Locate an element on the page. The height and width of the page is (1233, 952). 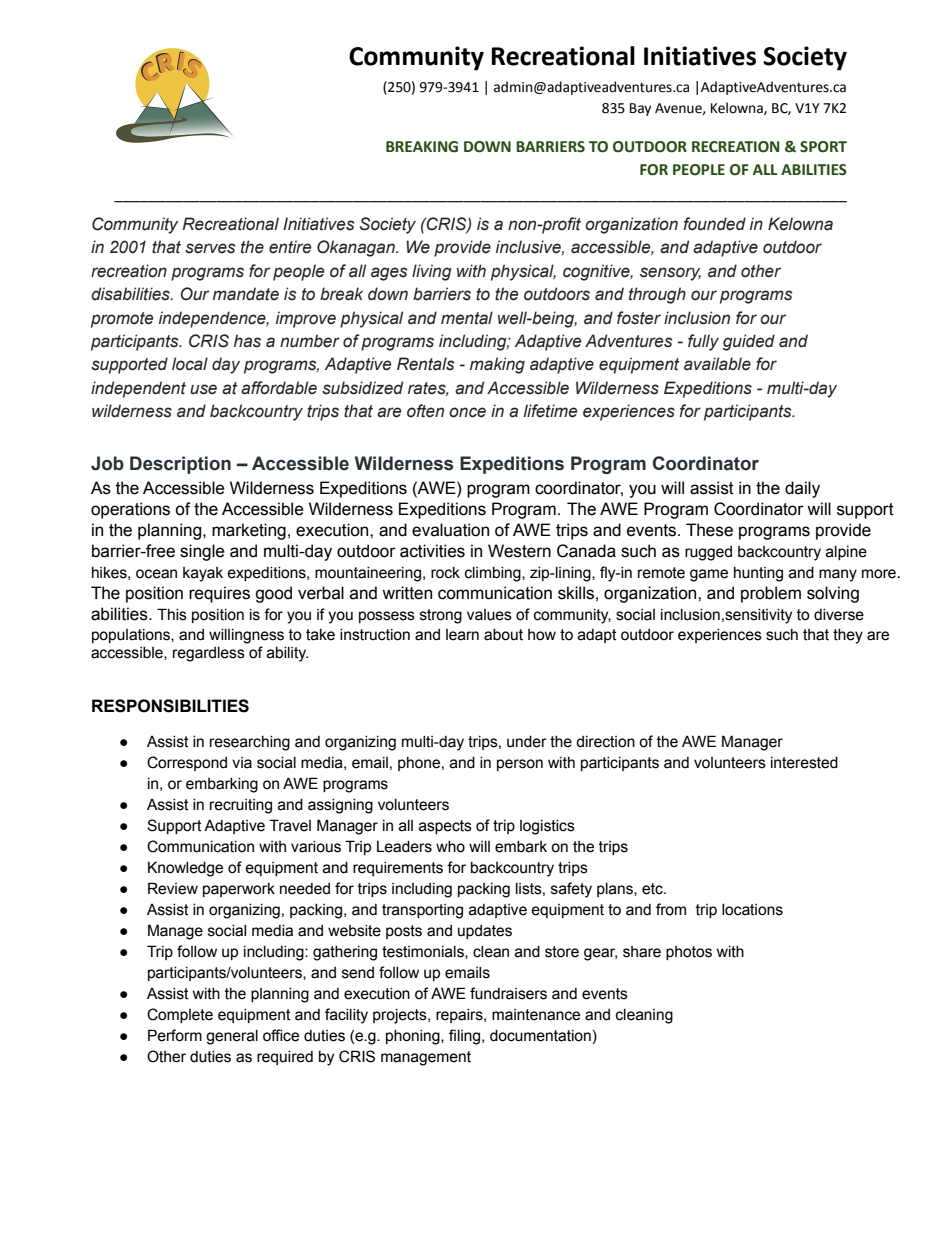
Perform is located at coordinates (175, 1035).
